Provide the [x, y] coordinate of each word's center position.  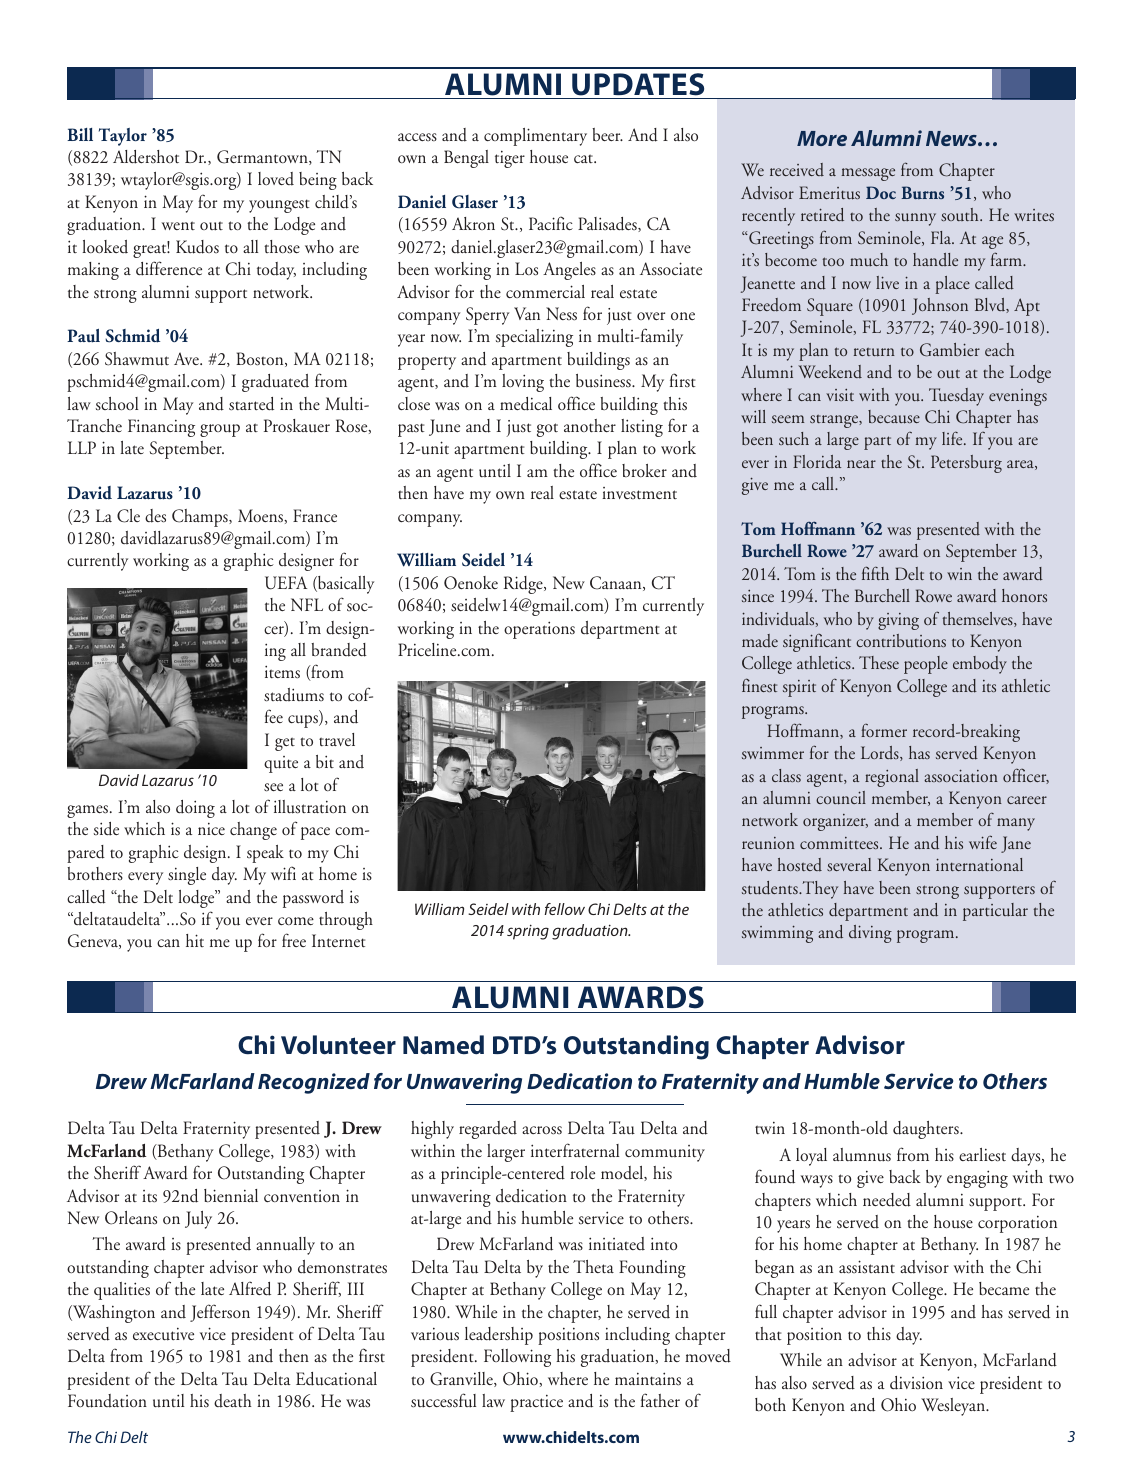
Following [517, 1358]
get [285, 744]
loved [276, 179]
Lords [881, 753]
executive [163, 1334]
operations [539, 630]
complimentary [535, 137]
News [952, 138]
